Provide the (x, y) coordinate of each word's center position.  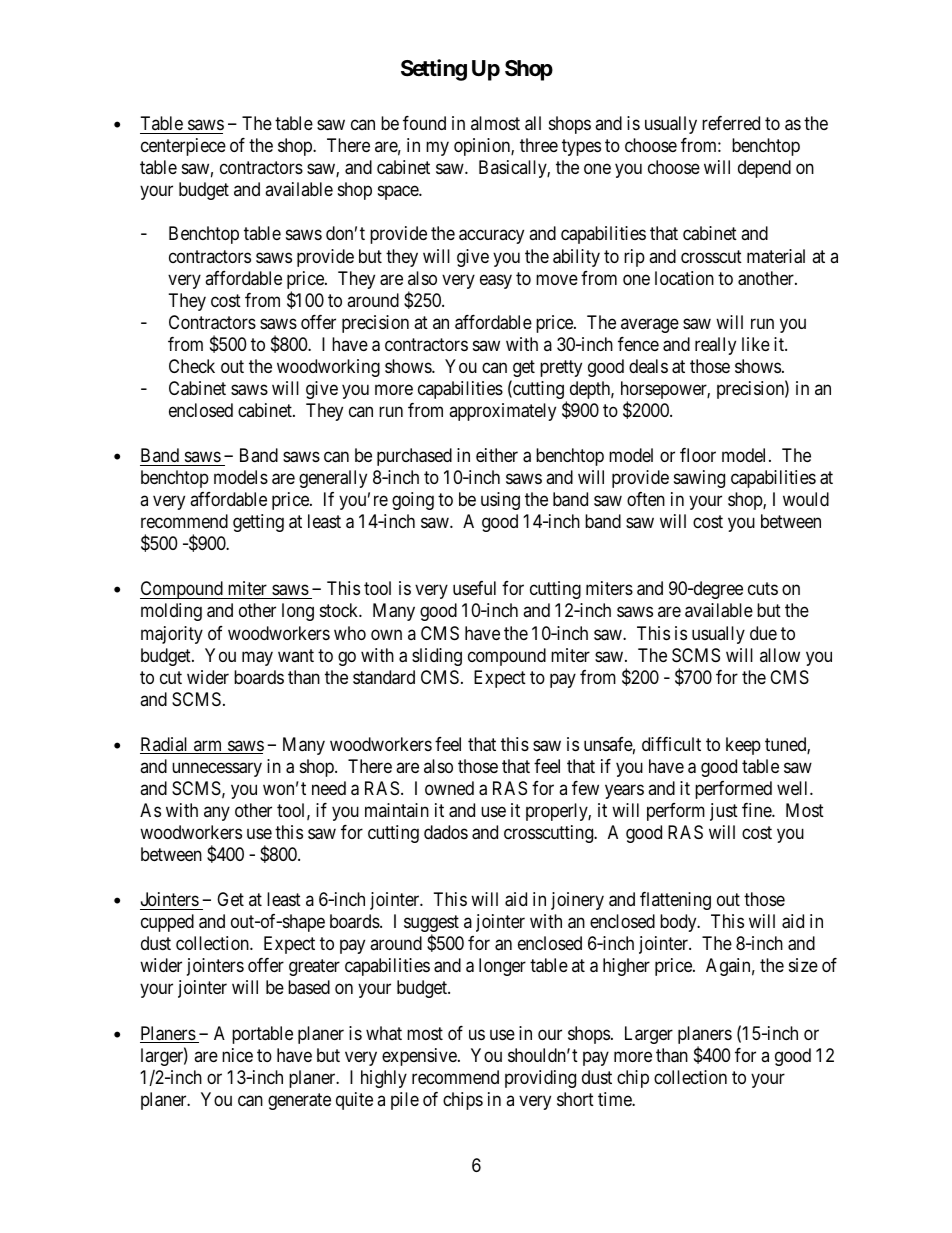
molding (171, 612)
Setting (434, 70)
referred (731, 123)
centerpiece (183, 147)
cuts (763, 589)
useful (474, 588)
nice (237, 1055)
